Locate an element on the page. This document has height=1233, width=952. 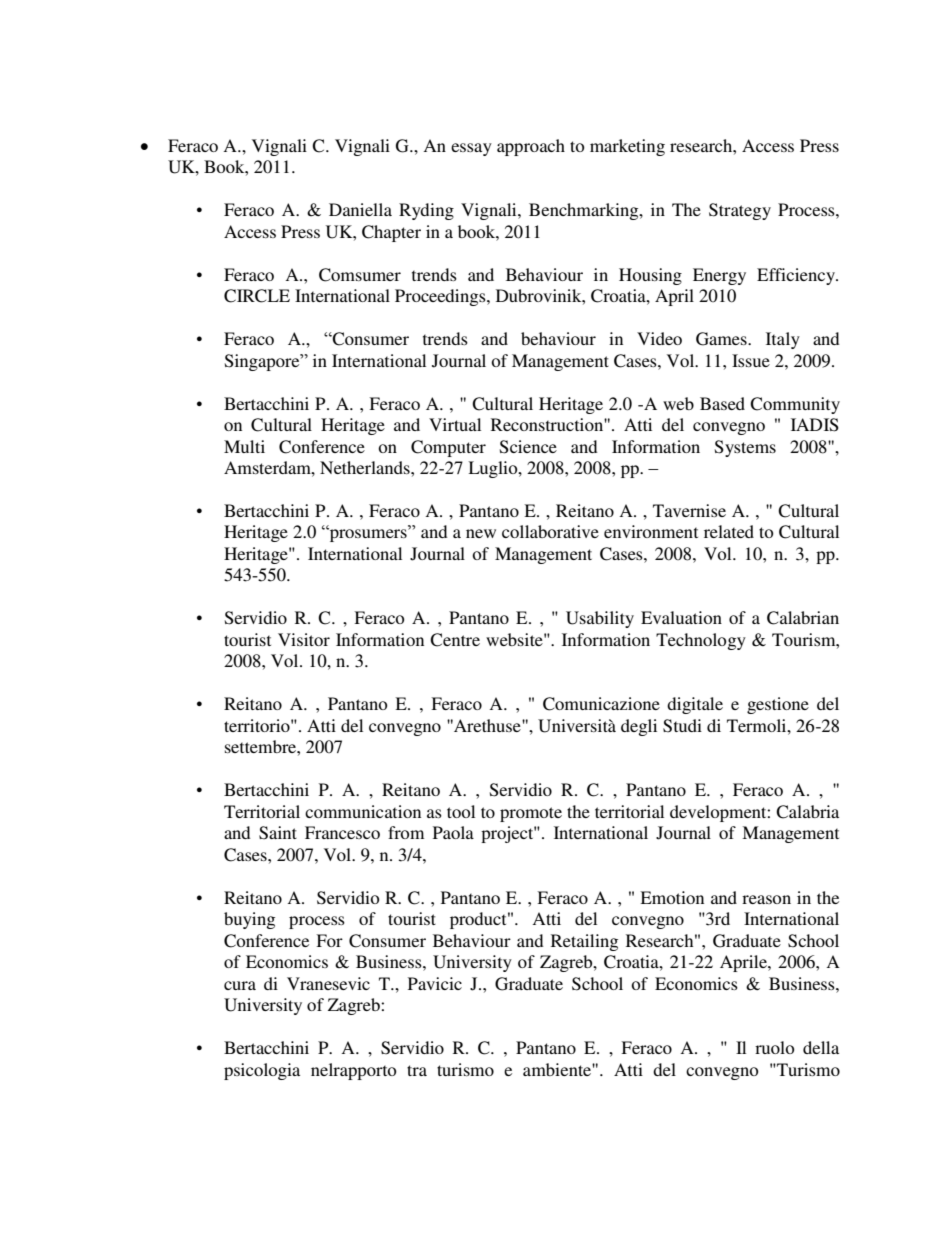
Strategy is located at coordinates (740, 211).
